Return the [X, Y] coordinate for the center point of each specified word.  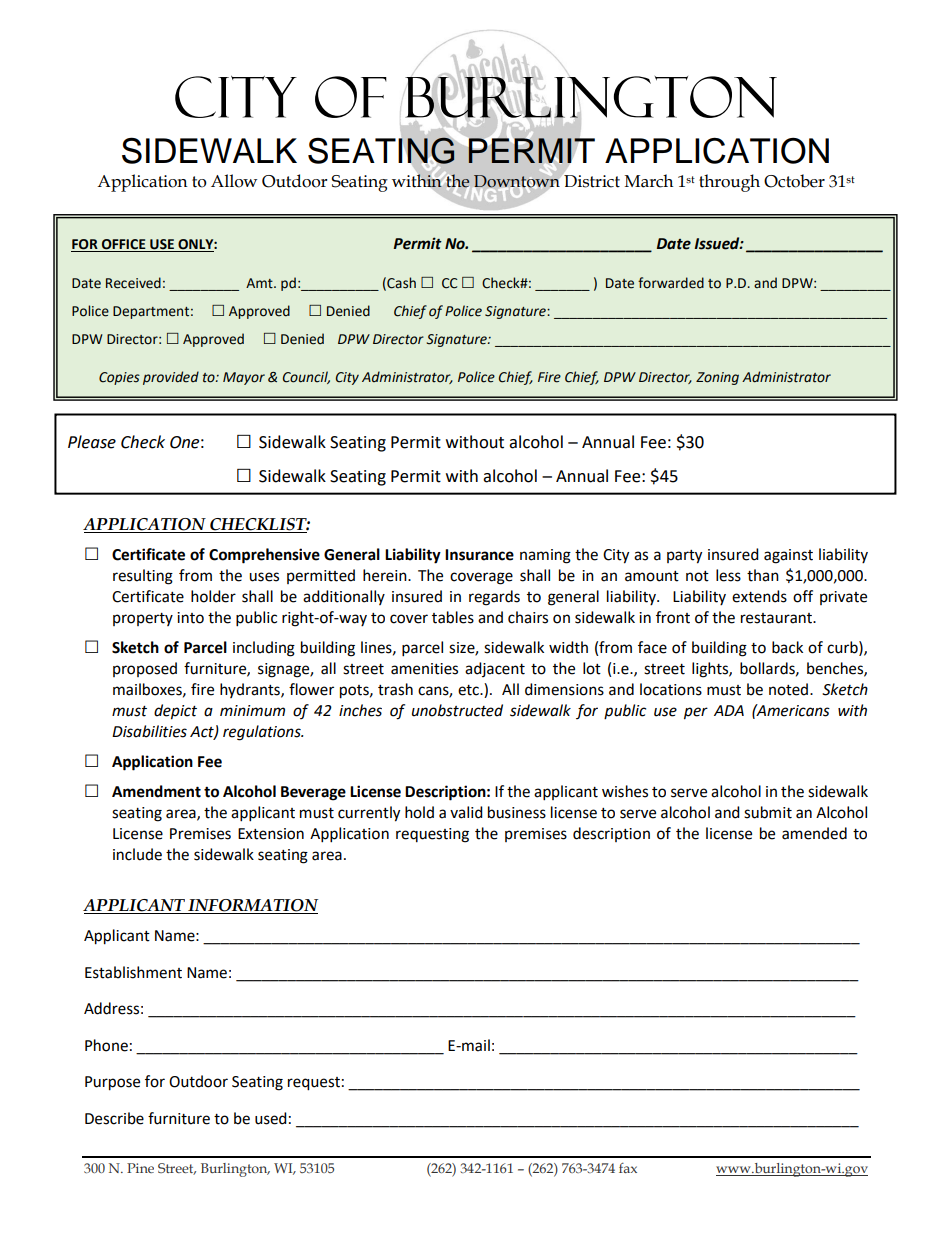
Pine [140, 1168]
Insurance [479, 555]
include [137, 854]
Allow [234, 181]
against [788, 556]
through [729, 183]
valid [466, 812]
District [591, 180]
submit [768, 812]
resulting [143, 577]
